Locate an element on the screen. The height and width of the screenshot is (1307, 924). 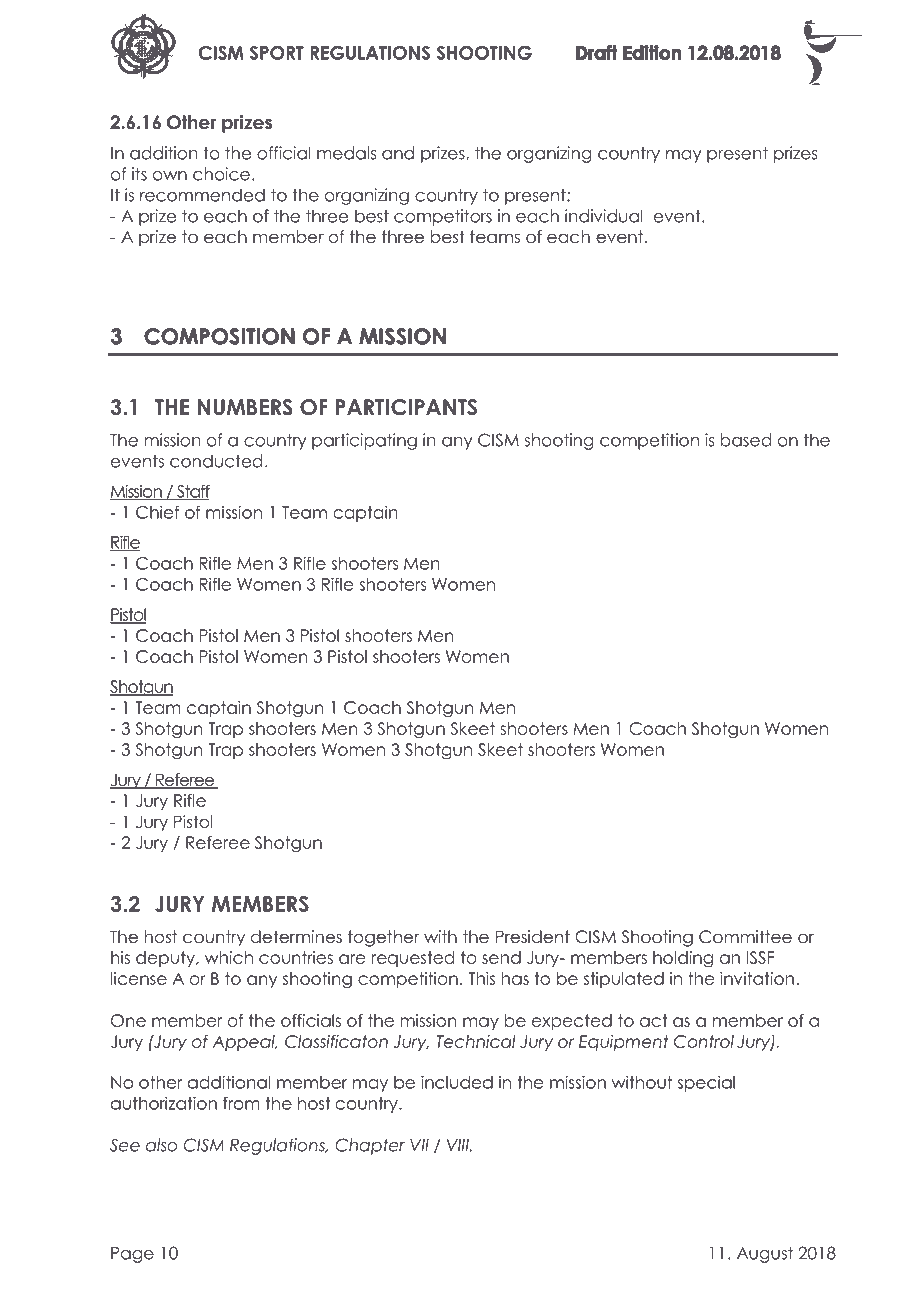
holding is located at coordinates (683, 959).
